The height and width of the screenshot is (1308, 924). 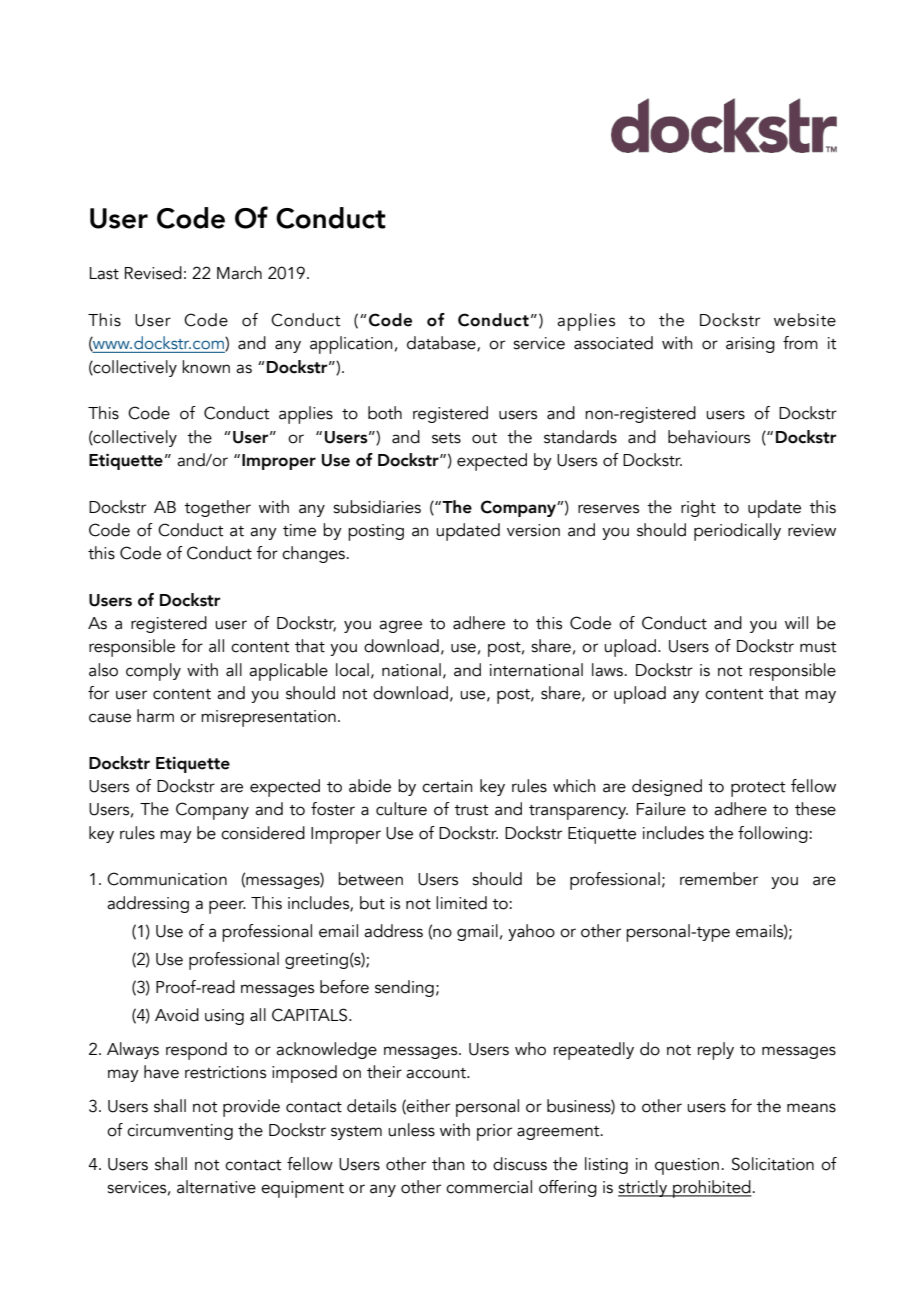 What do you see at coordinates (153, 273) in the screenshot?
I see `Revised` at bounding box center [153, 273].
